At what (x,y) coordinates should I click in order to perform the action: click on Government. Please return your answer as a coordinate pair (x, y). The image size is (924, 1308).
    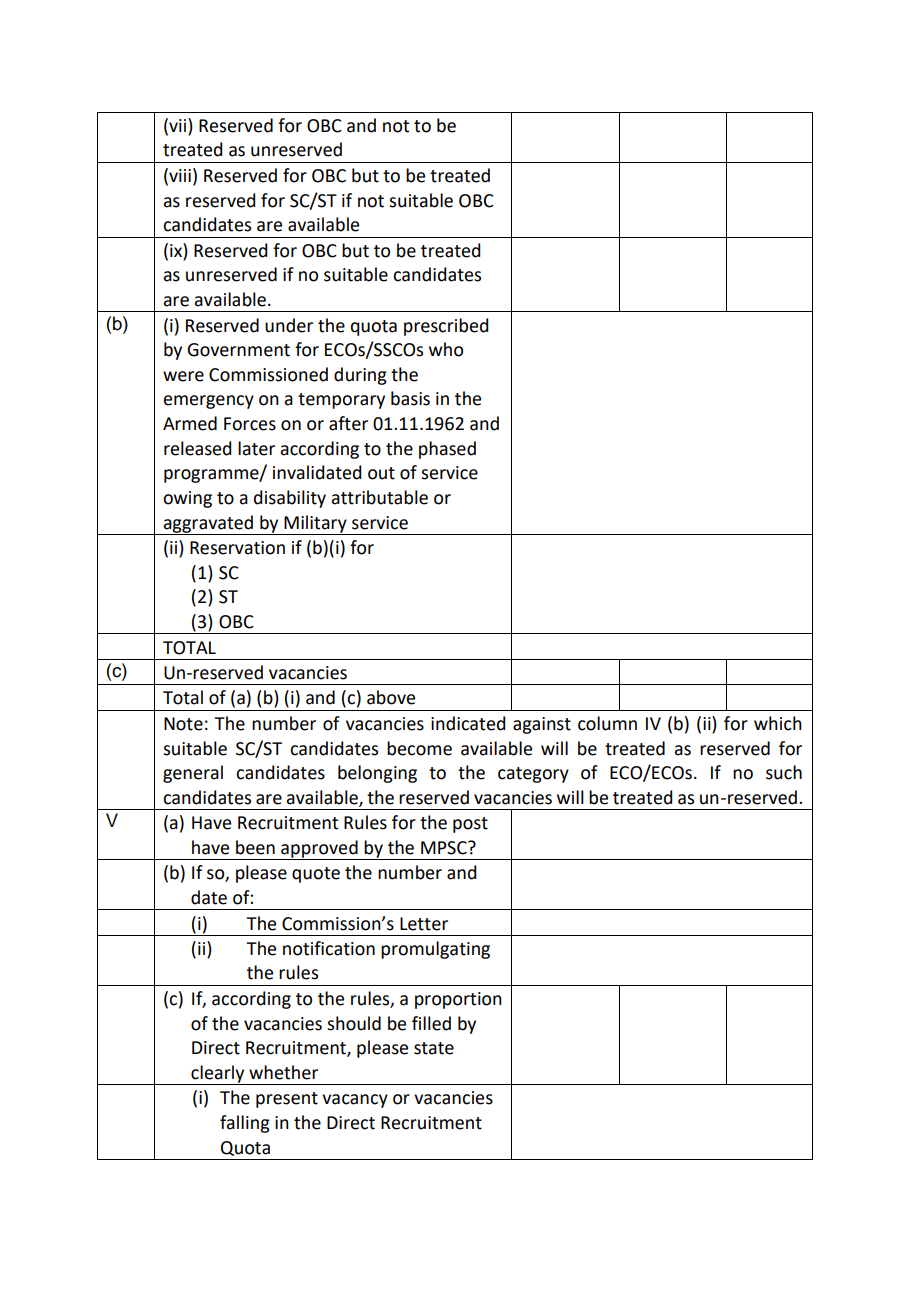
    Looking at the image, I should click on (238, 350).
